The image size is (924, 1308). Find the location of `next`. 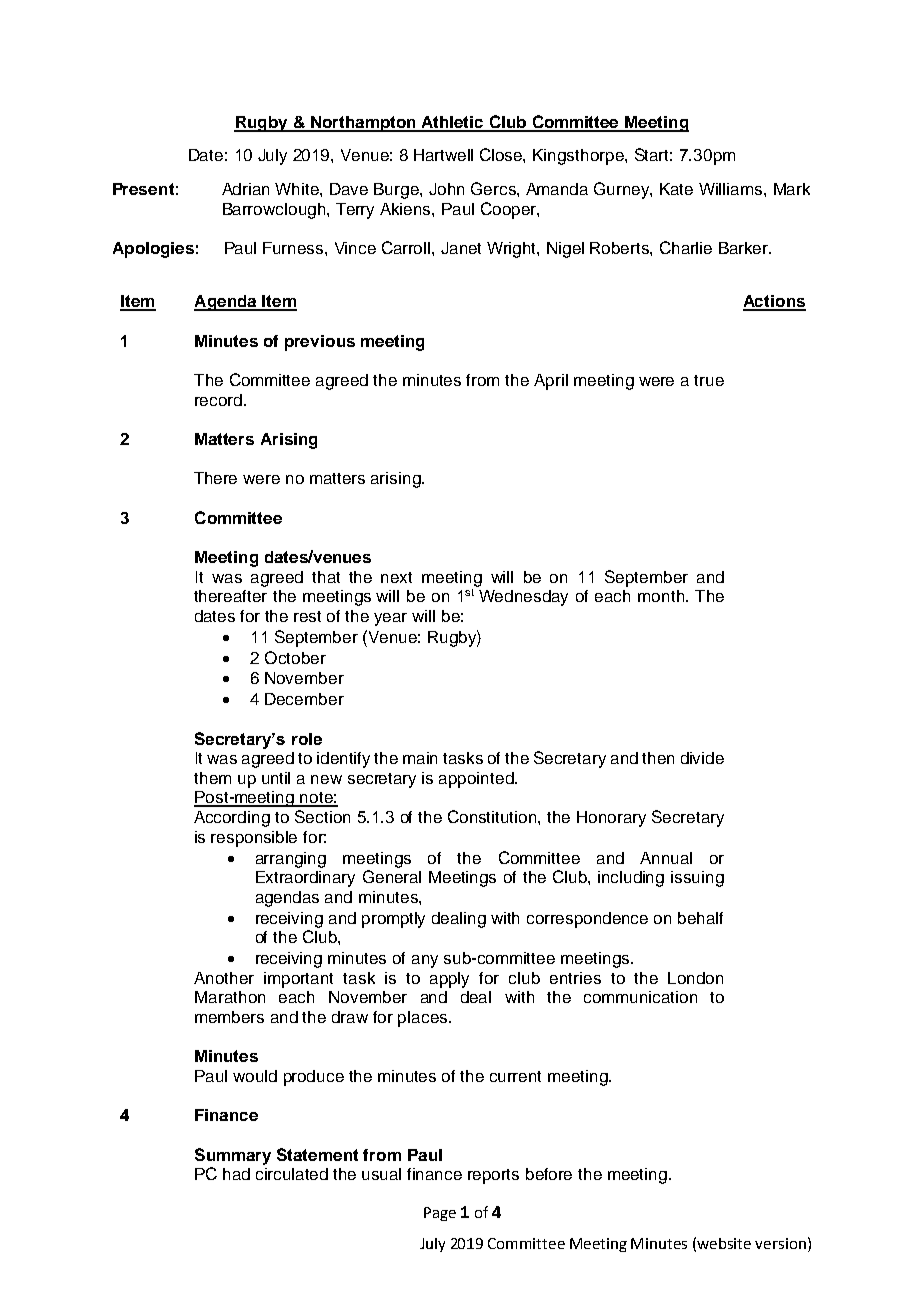

next is located at coordinates (396, 577).
